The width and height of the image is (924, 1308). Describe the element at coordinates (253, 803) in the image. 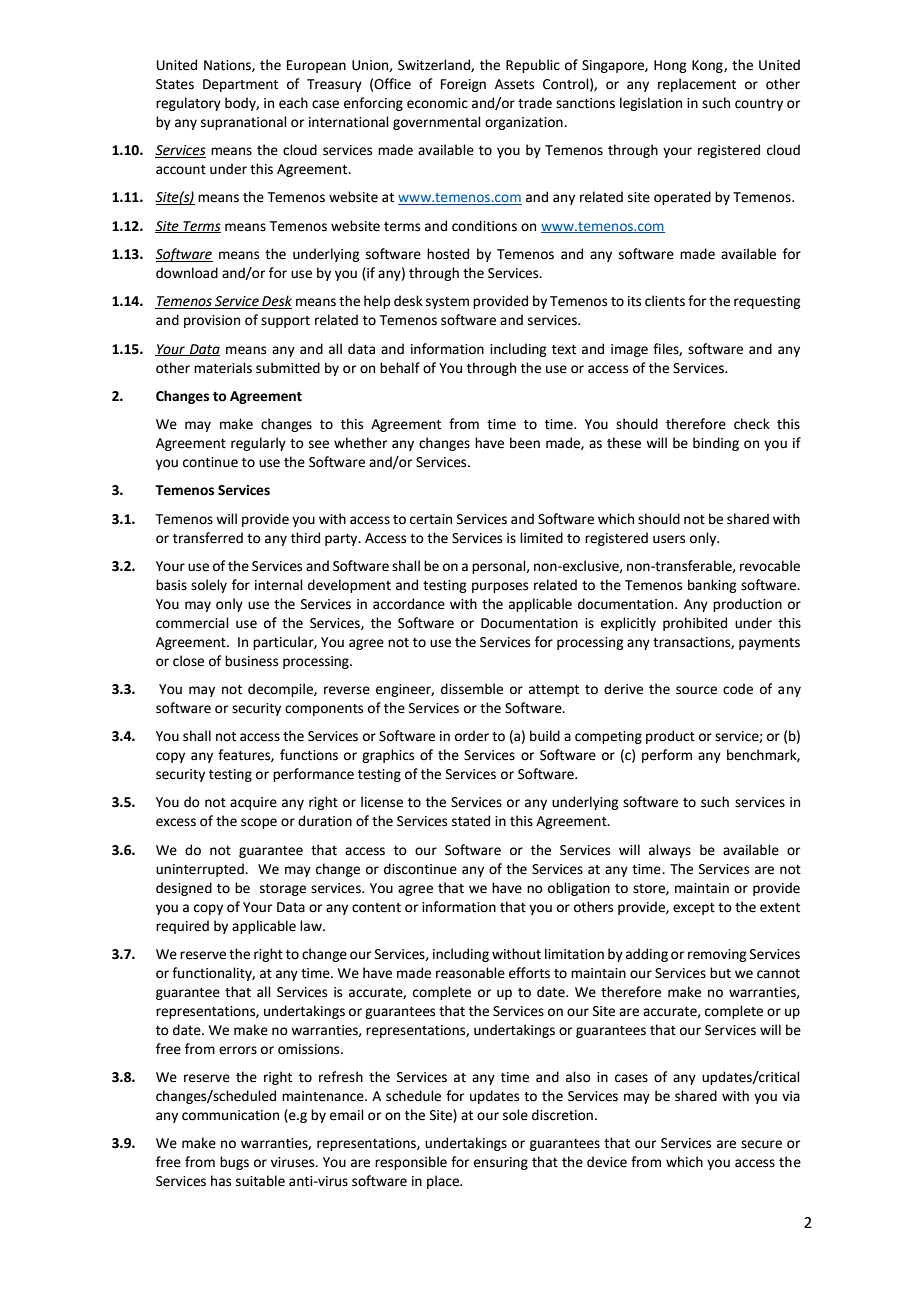

I see `acquire` at that location.
